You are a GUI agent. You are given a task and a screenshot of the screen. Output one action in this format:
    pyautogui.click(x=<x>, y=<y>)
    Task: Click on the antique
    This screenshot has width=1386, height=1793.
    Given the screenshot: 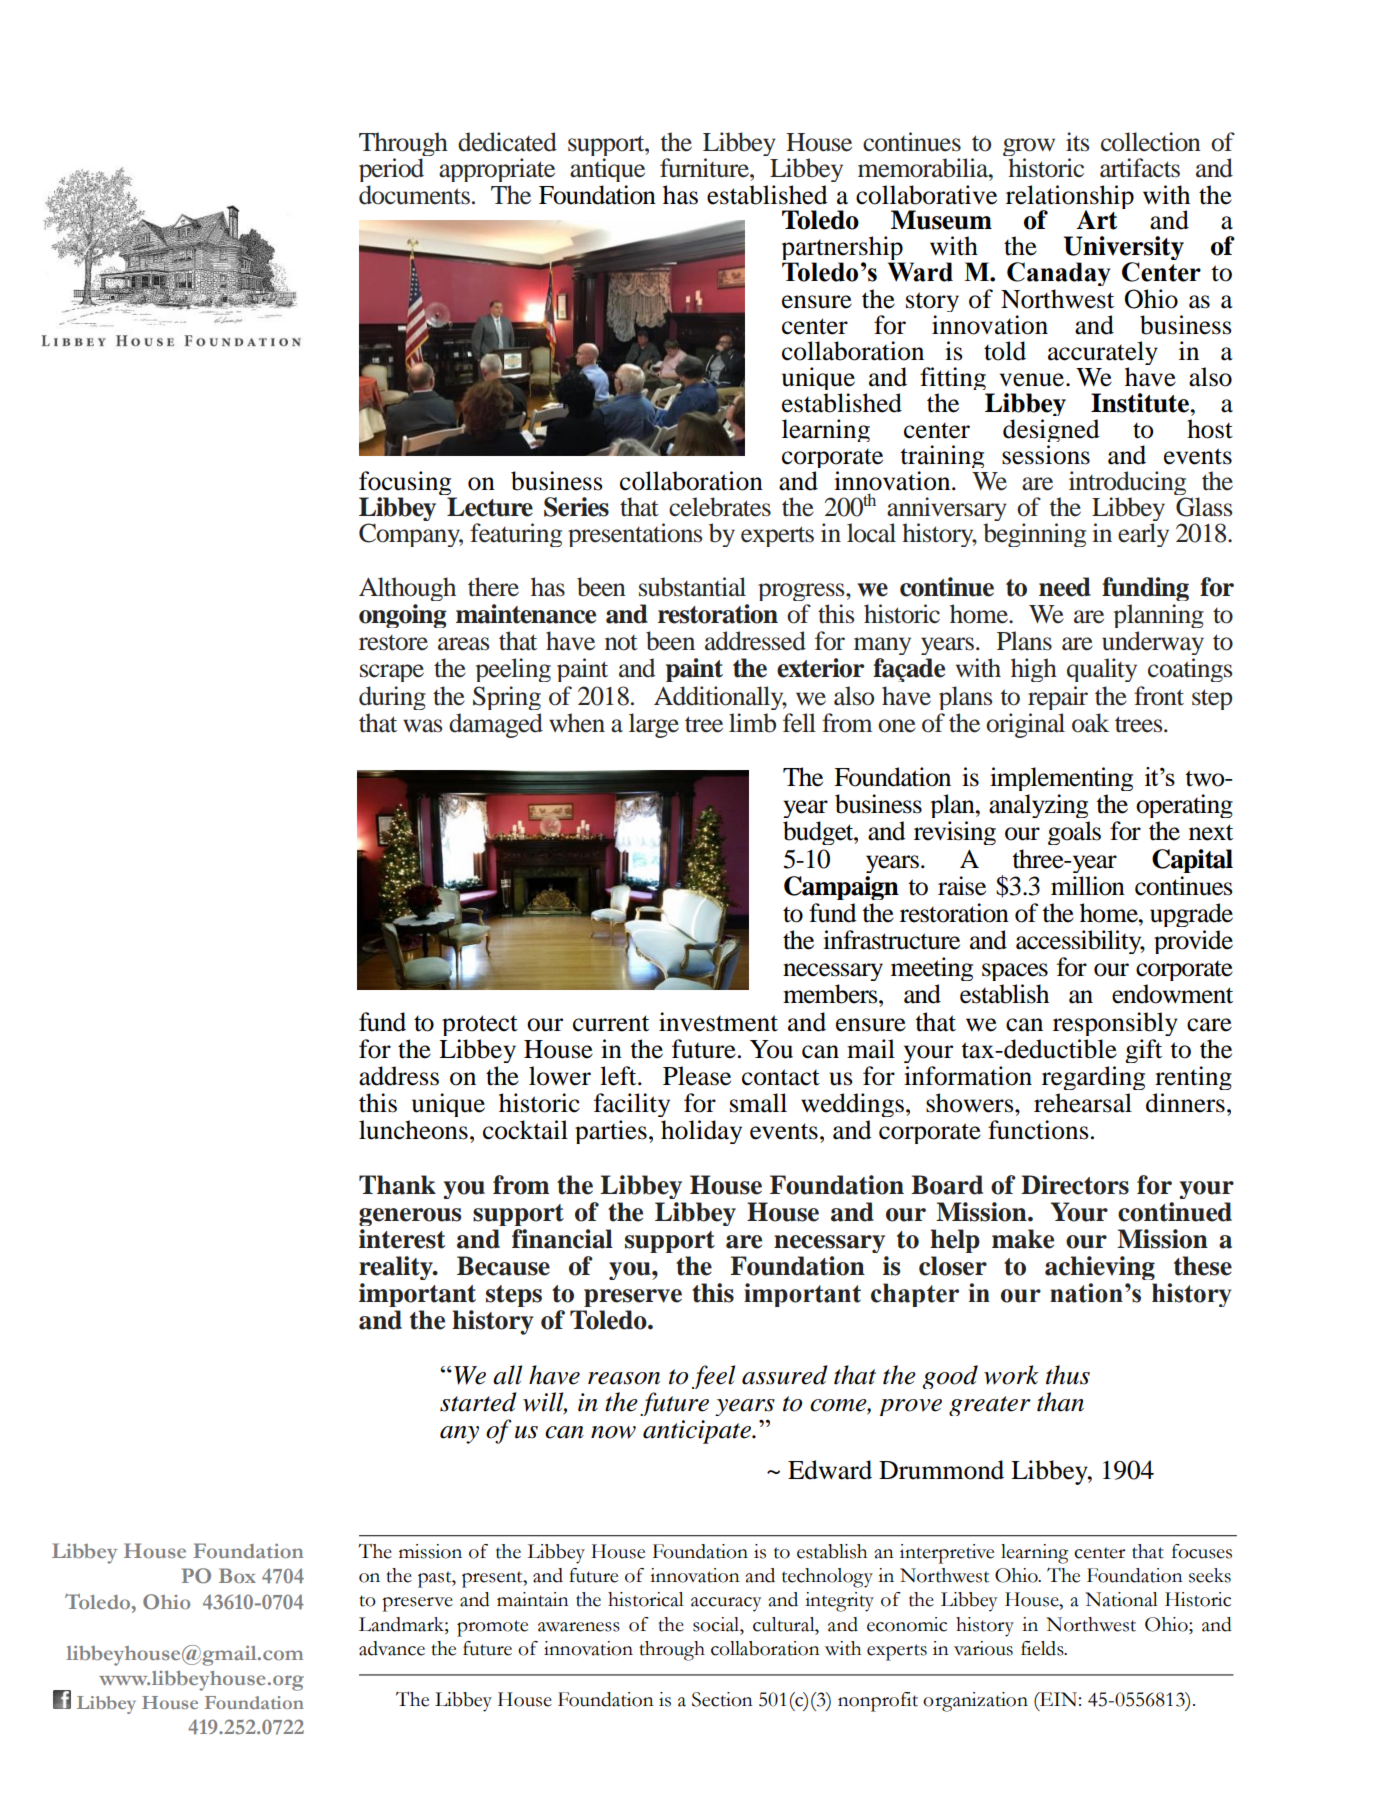 What is the action you would take?
    pyautogui.click(x=607, y=172)
